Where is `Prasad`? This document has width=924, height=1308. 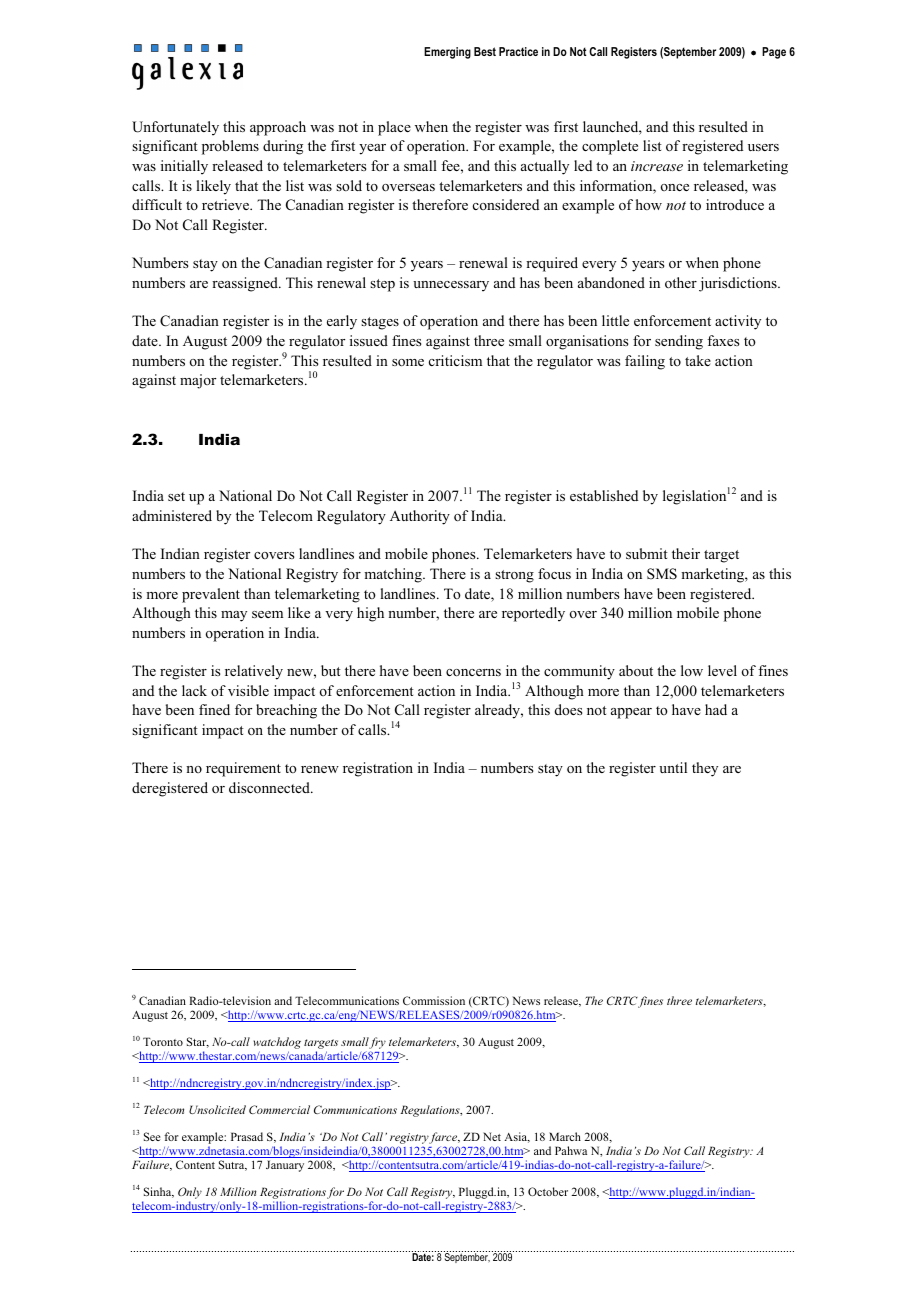
Prasad is located at coordinates (247, 1136).
